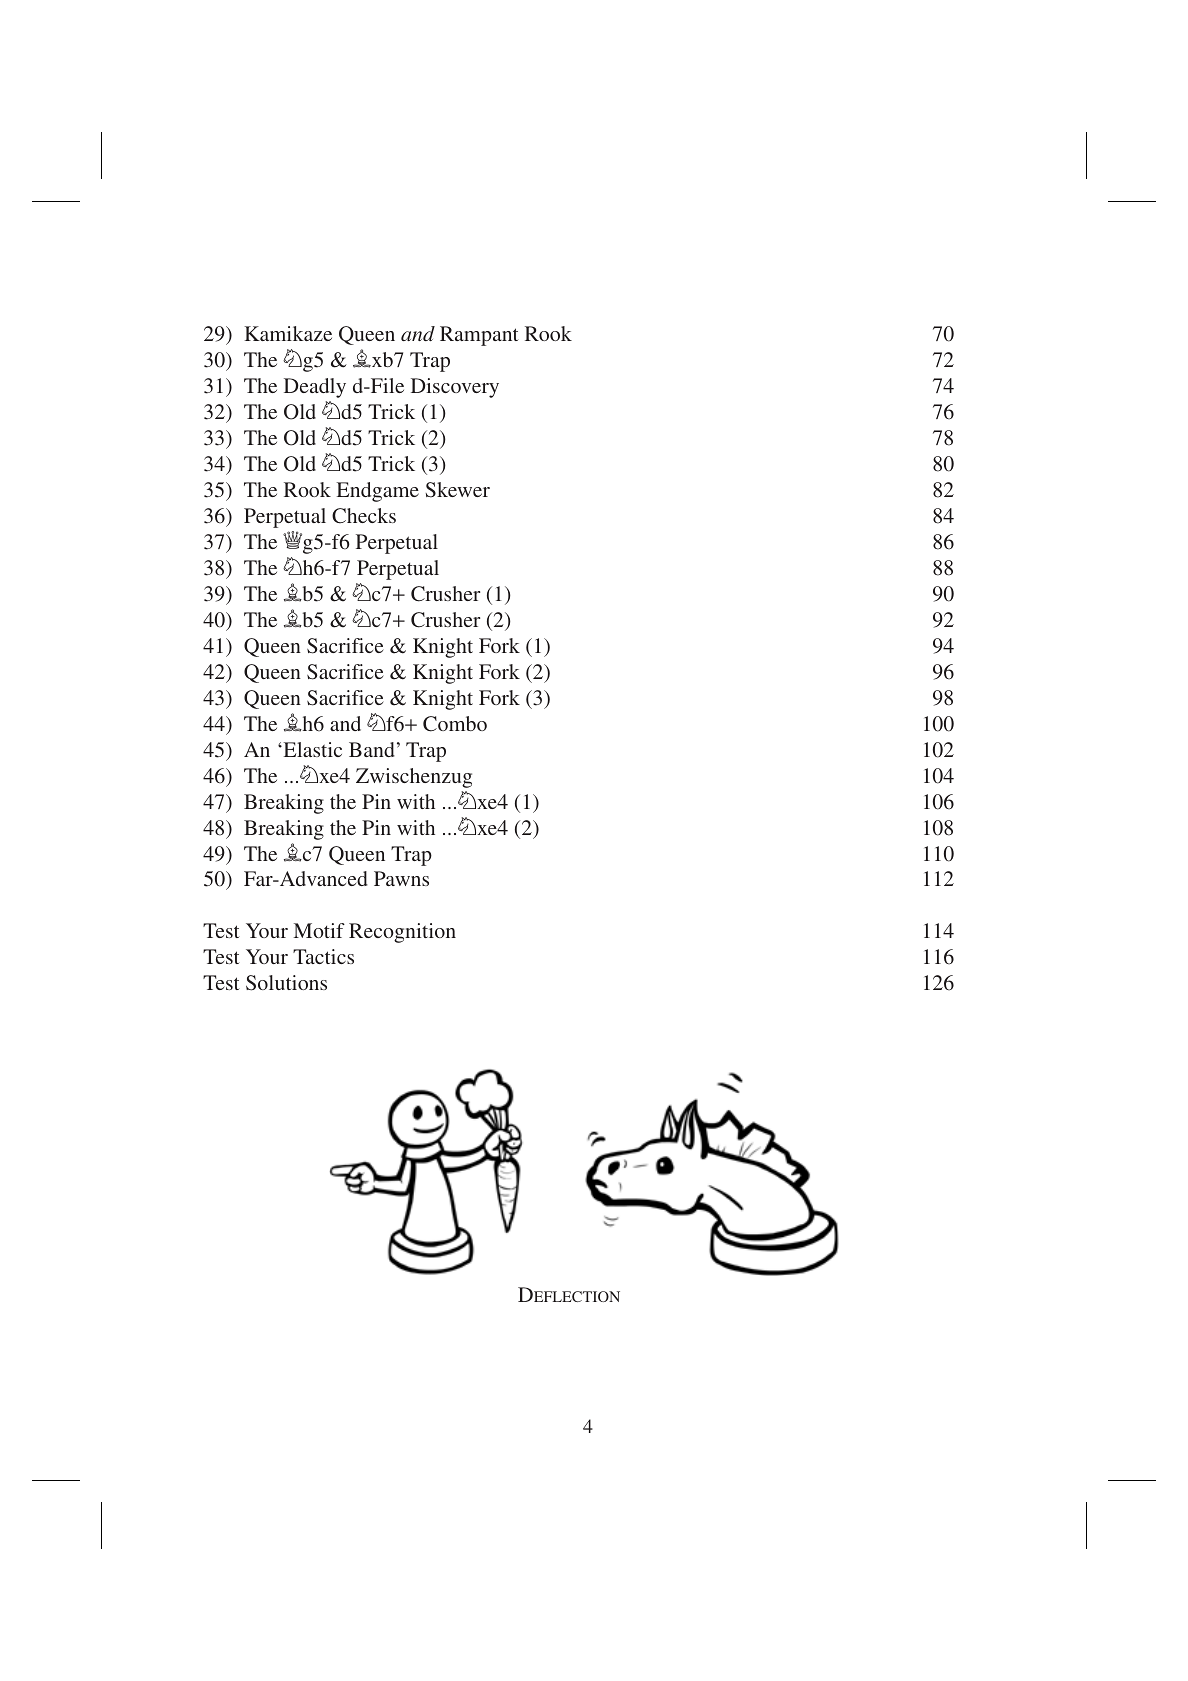 Image resolution: width=1188 pixels, height=1681 pixels. What do you see at coordinates (311, 749) in the screenshot?
I see `Elastic` at bounding box center [311, 749].
